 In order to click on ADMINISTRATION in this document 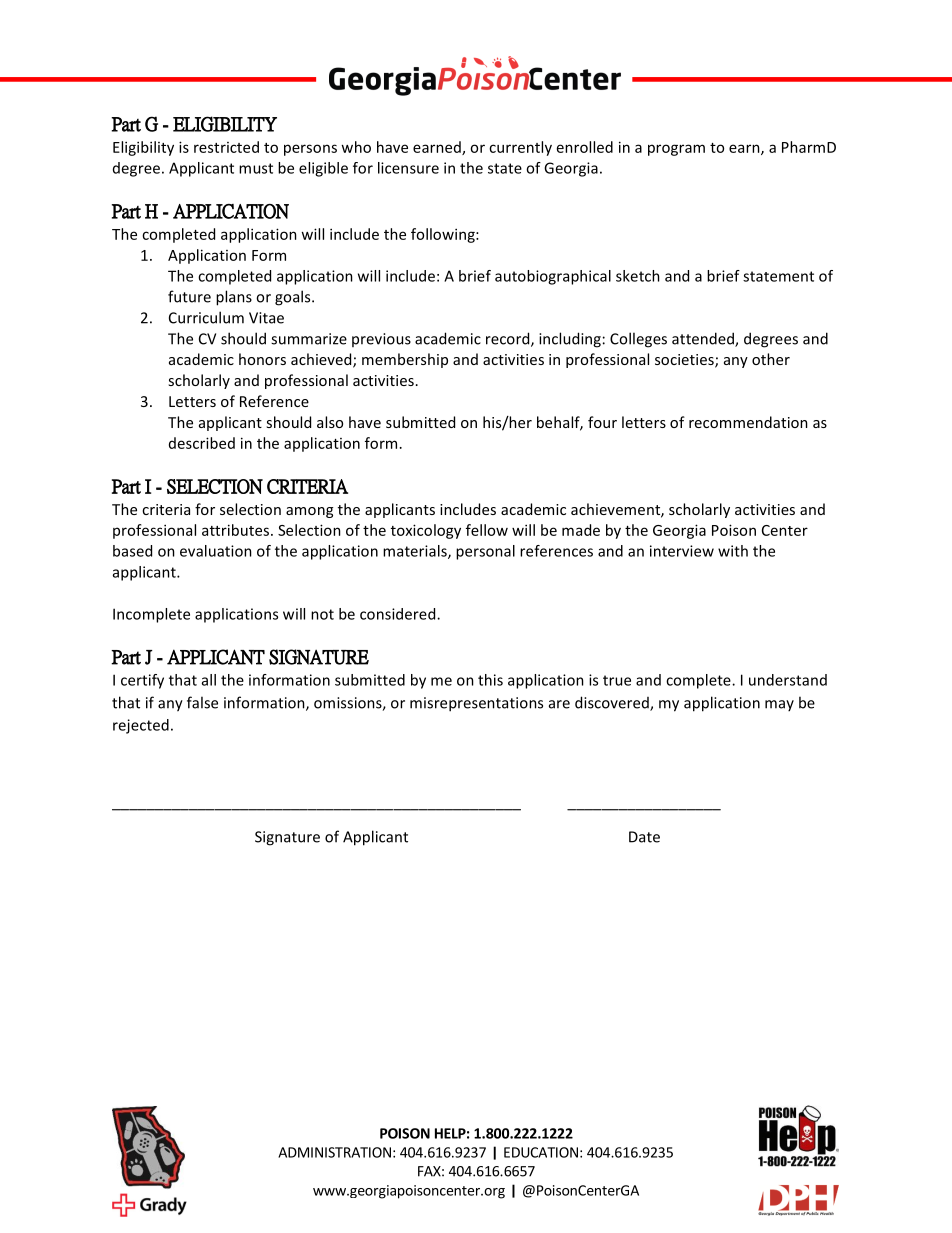, I will do `click(334, 1152)`.
